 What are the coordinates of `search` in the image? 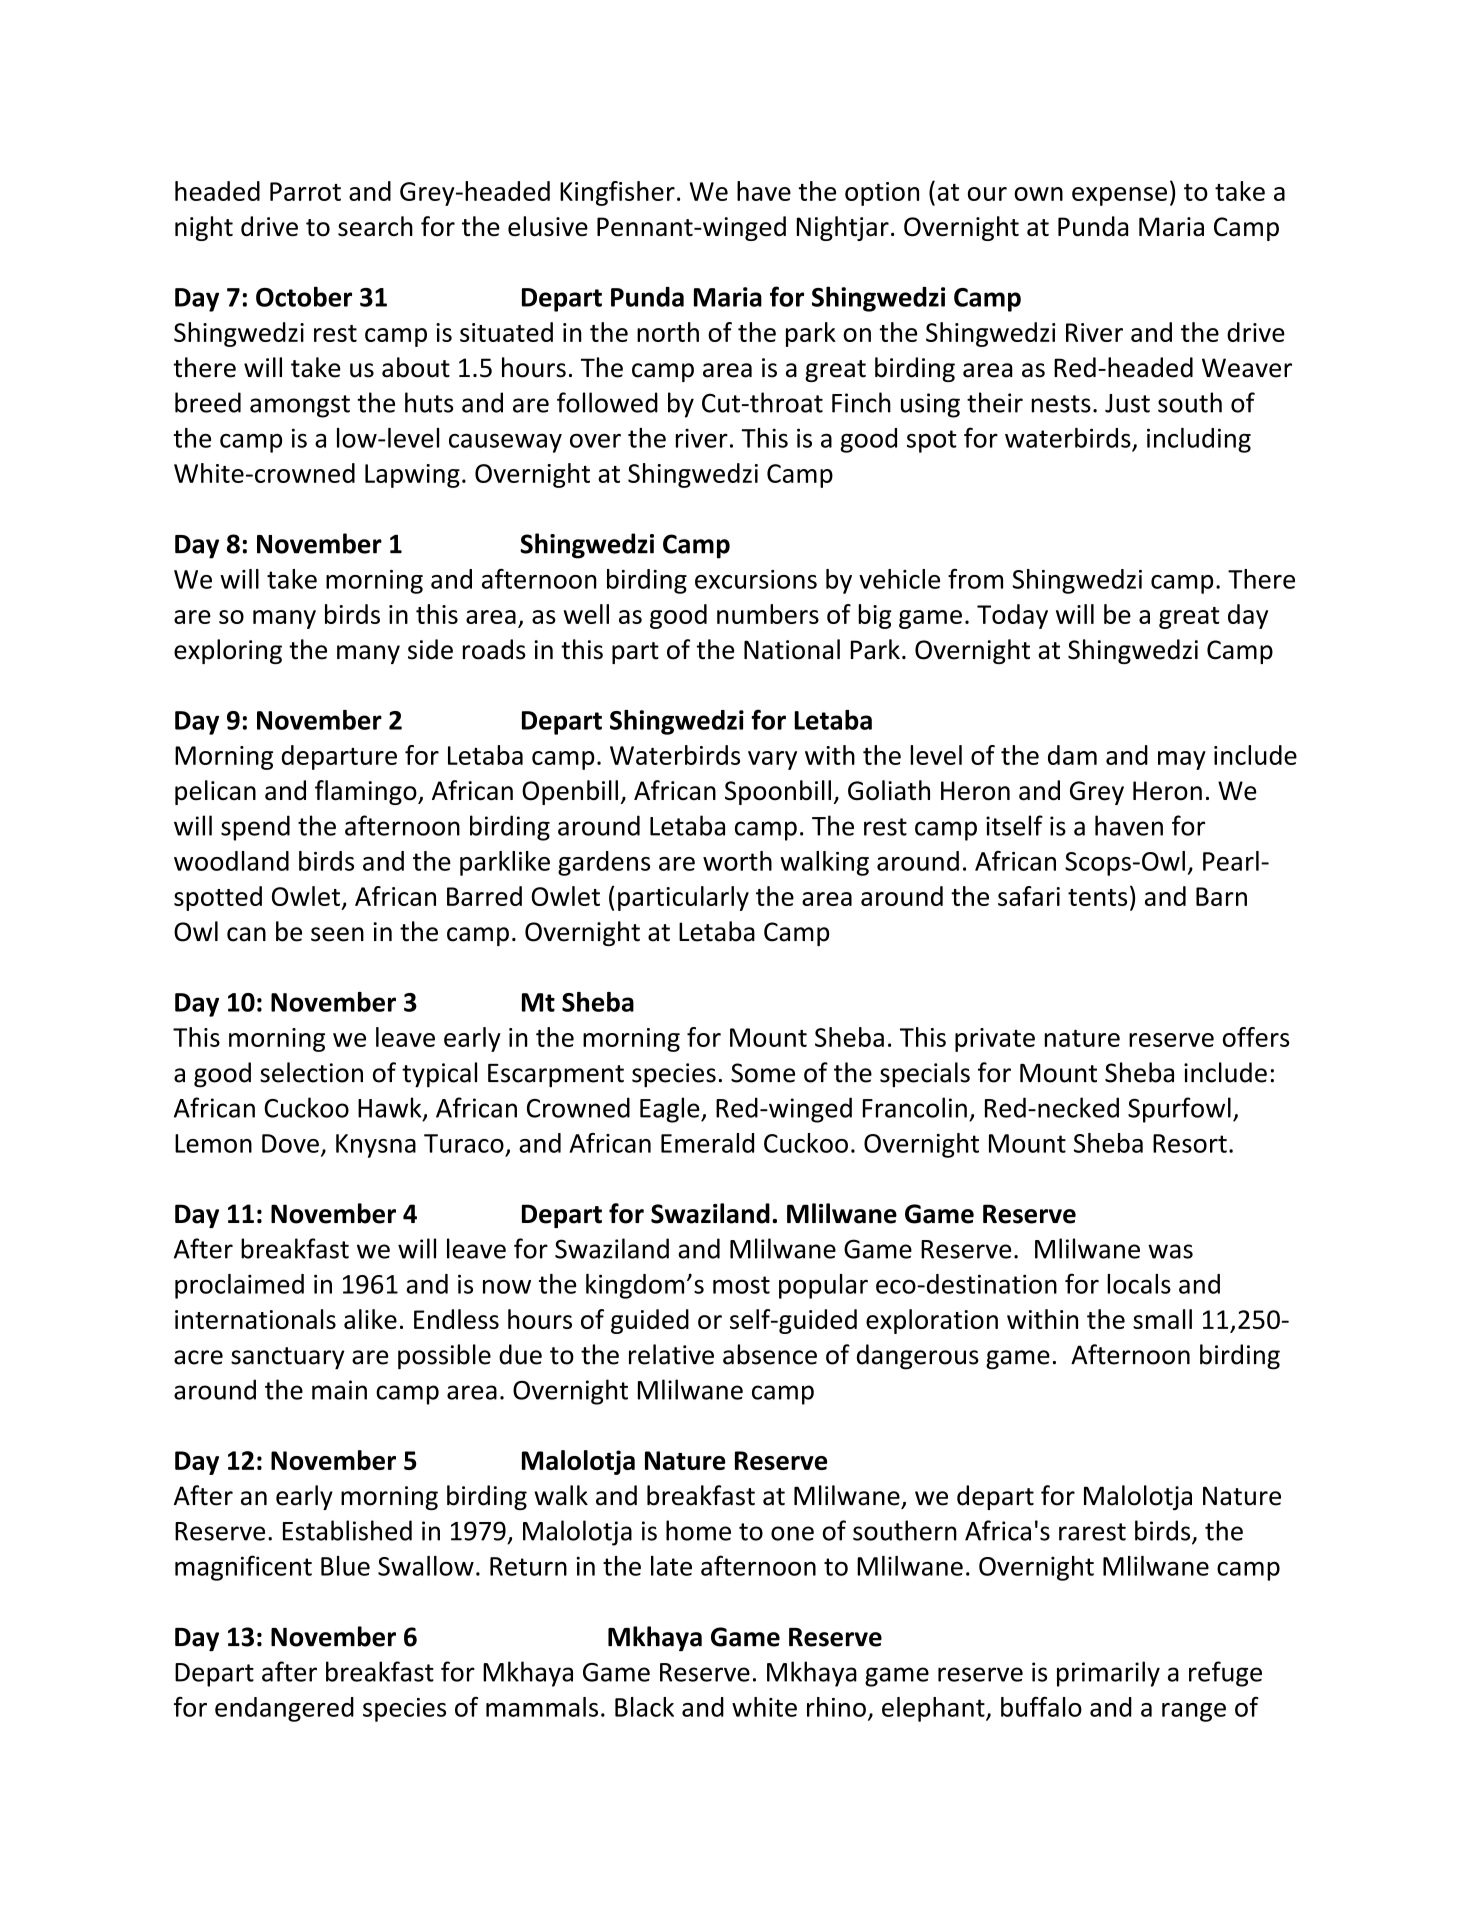 It's located at (375, 226).
